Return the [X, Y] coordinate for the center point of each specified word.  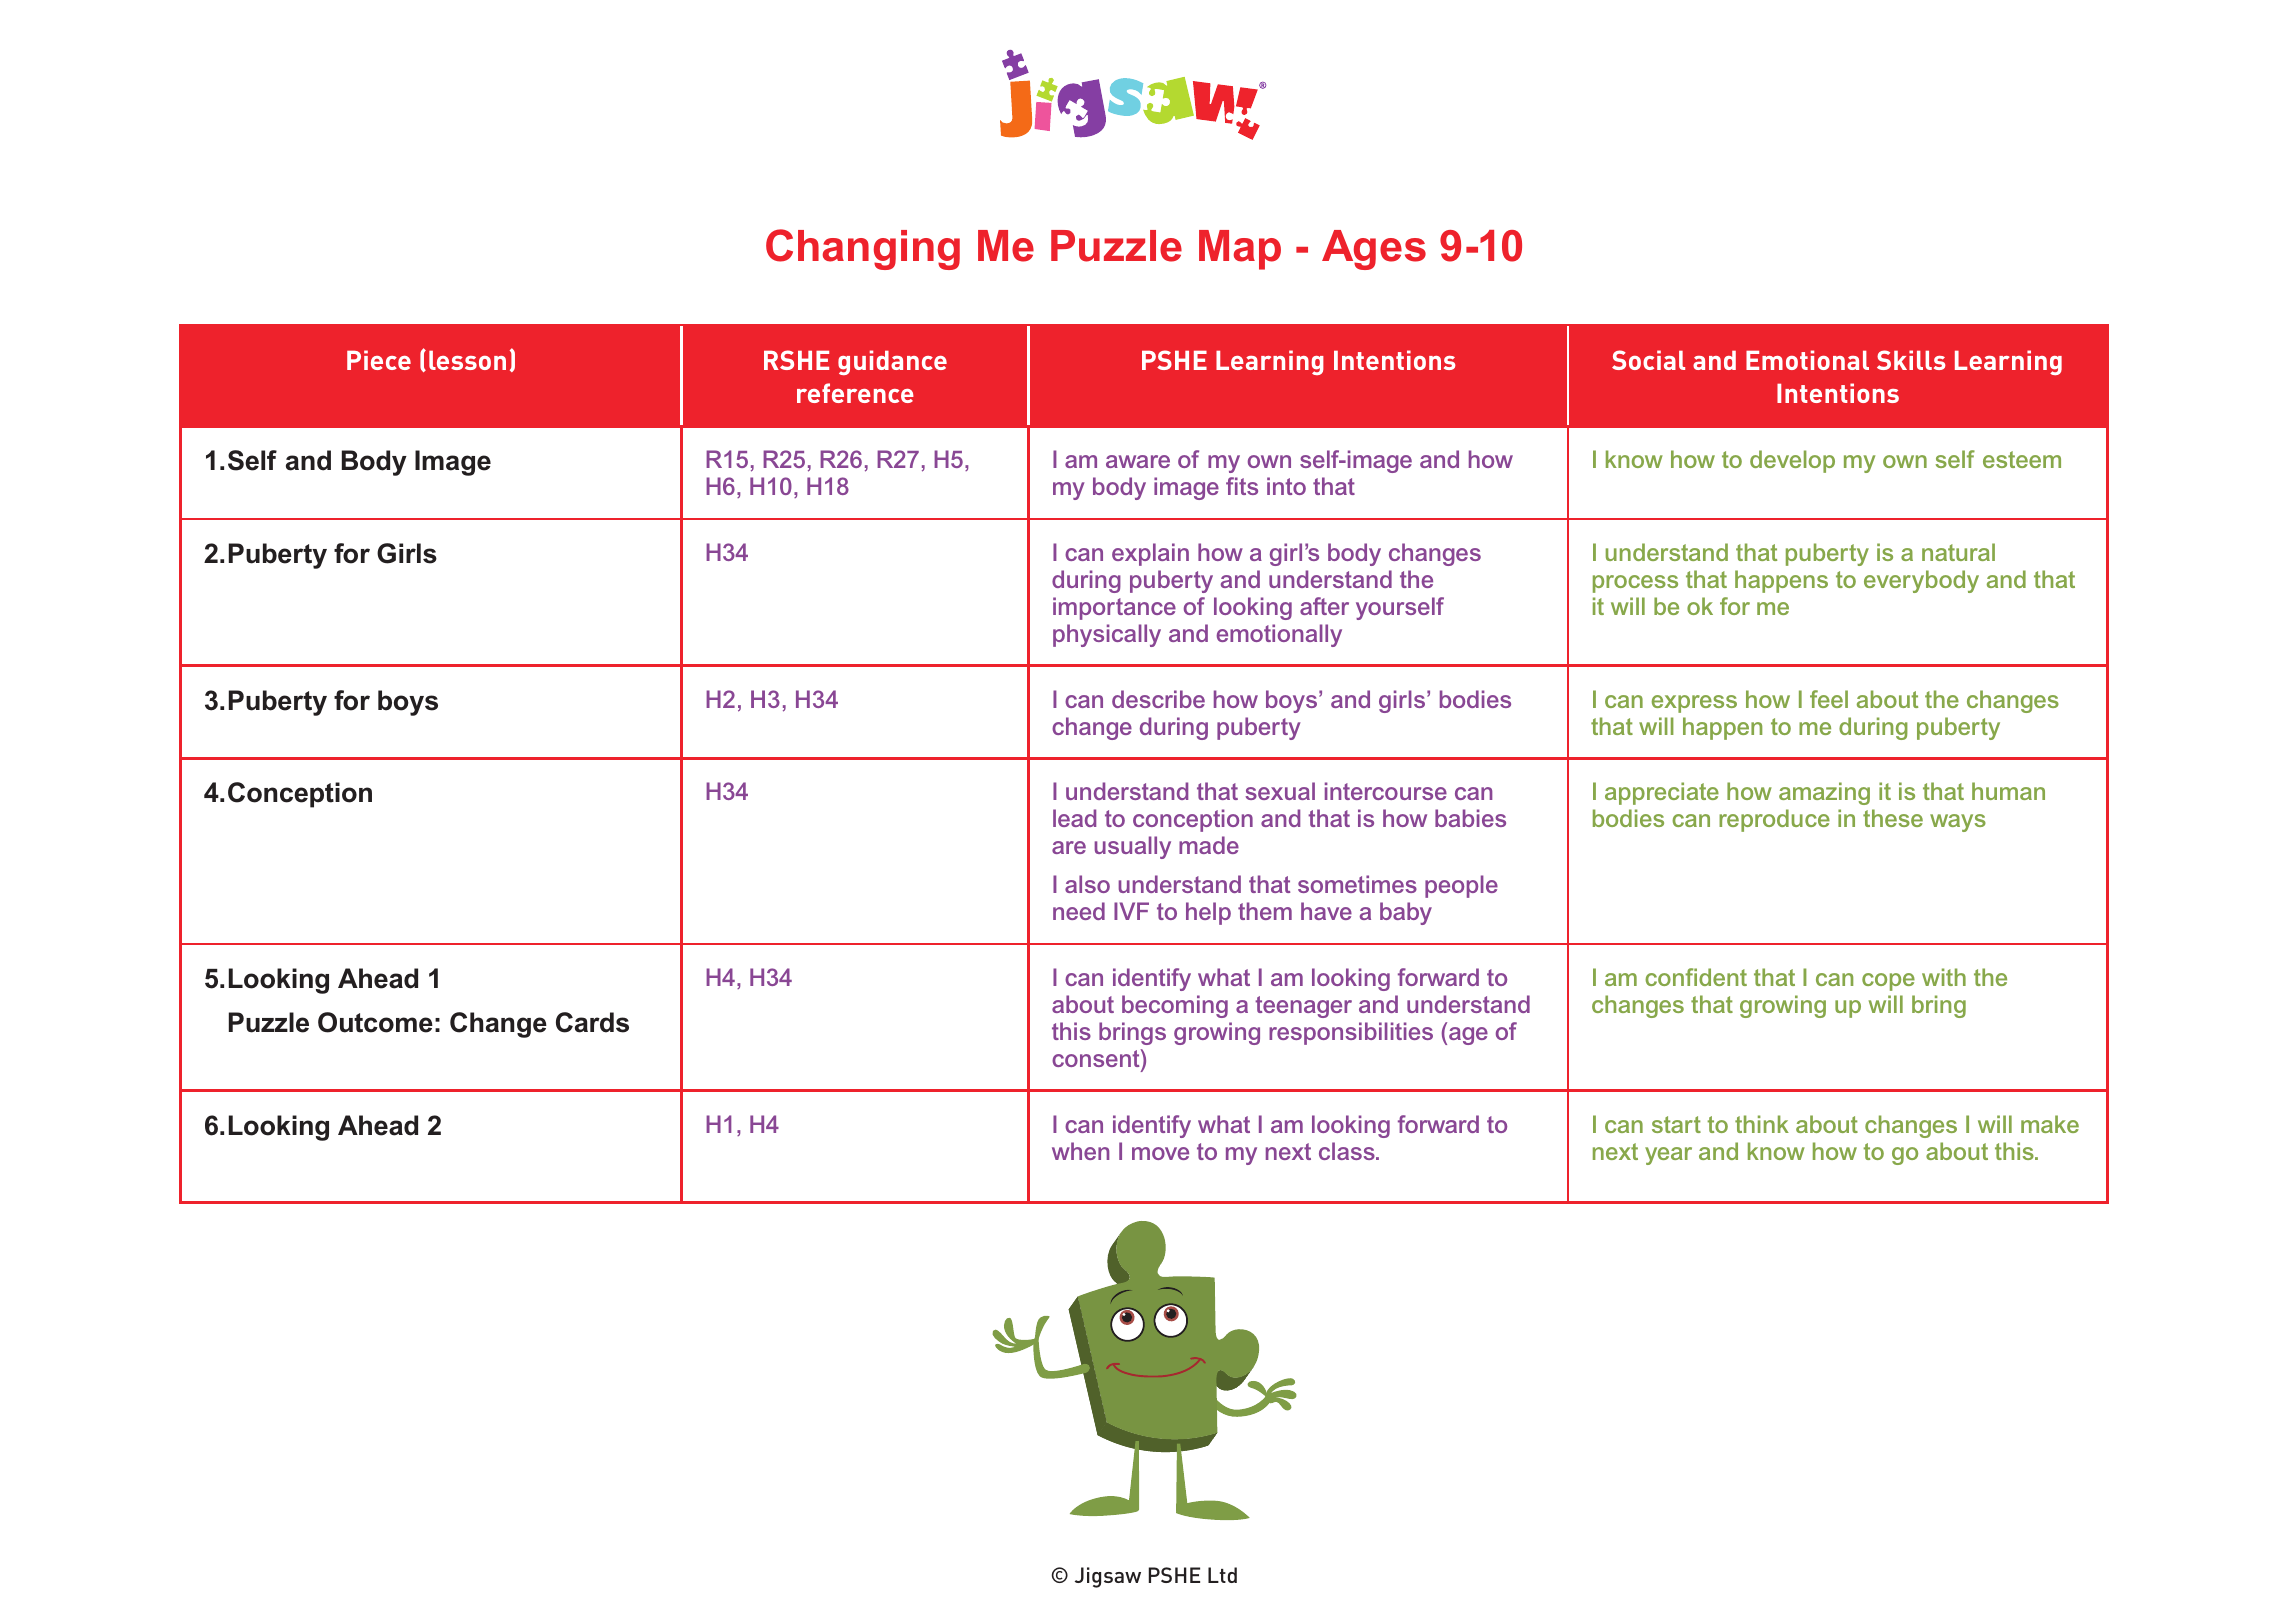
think [1762, 1124]
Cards [592, 1022]
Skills [1911, 360]
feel [1829, 699]
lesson [467, 360]
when [1080, 1151]
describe [1158, 699]
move [1160, 1153]
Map [1240, 250]
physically [1107, 635]
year [1668, 1156]
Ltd [1222, 1575]
